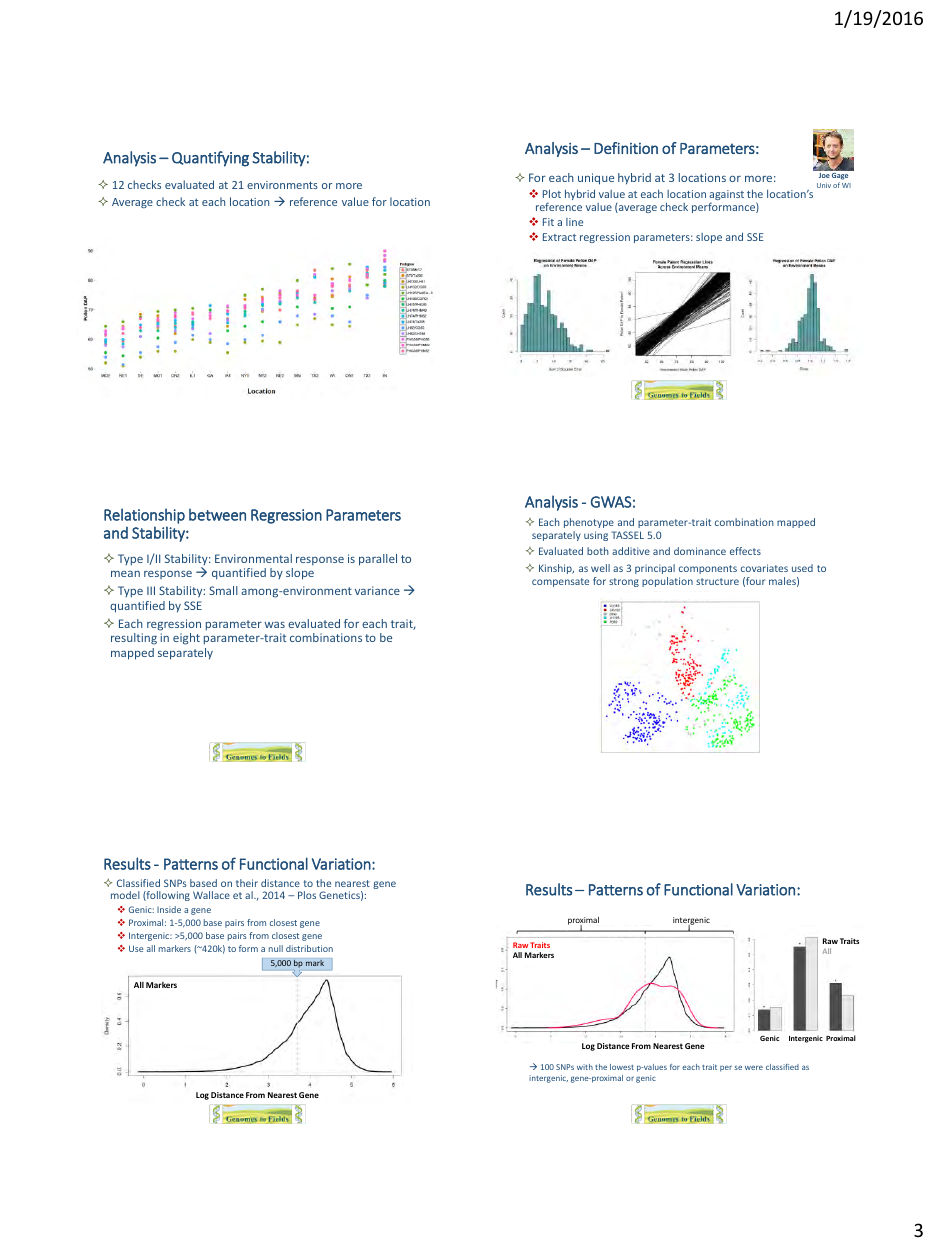 Image resolution: width=937 pixels, height=1249 pixels. Describe the element at coordinates (560, 582) in the screenshot. I see `compensate` at that location.
